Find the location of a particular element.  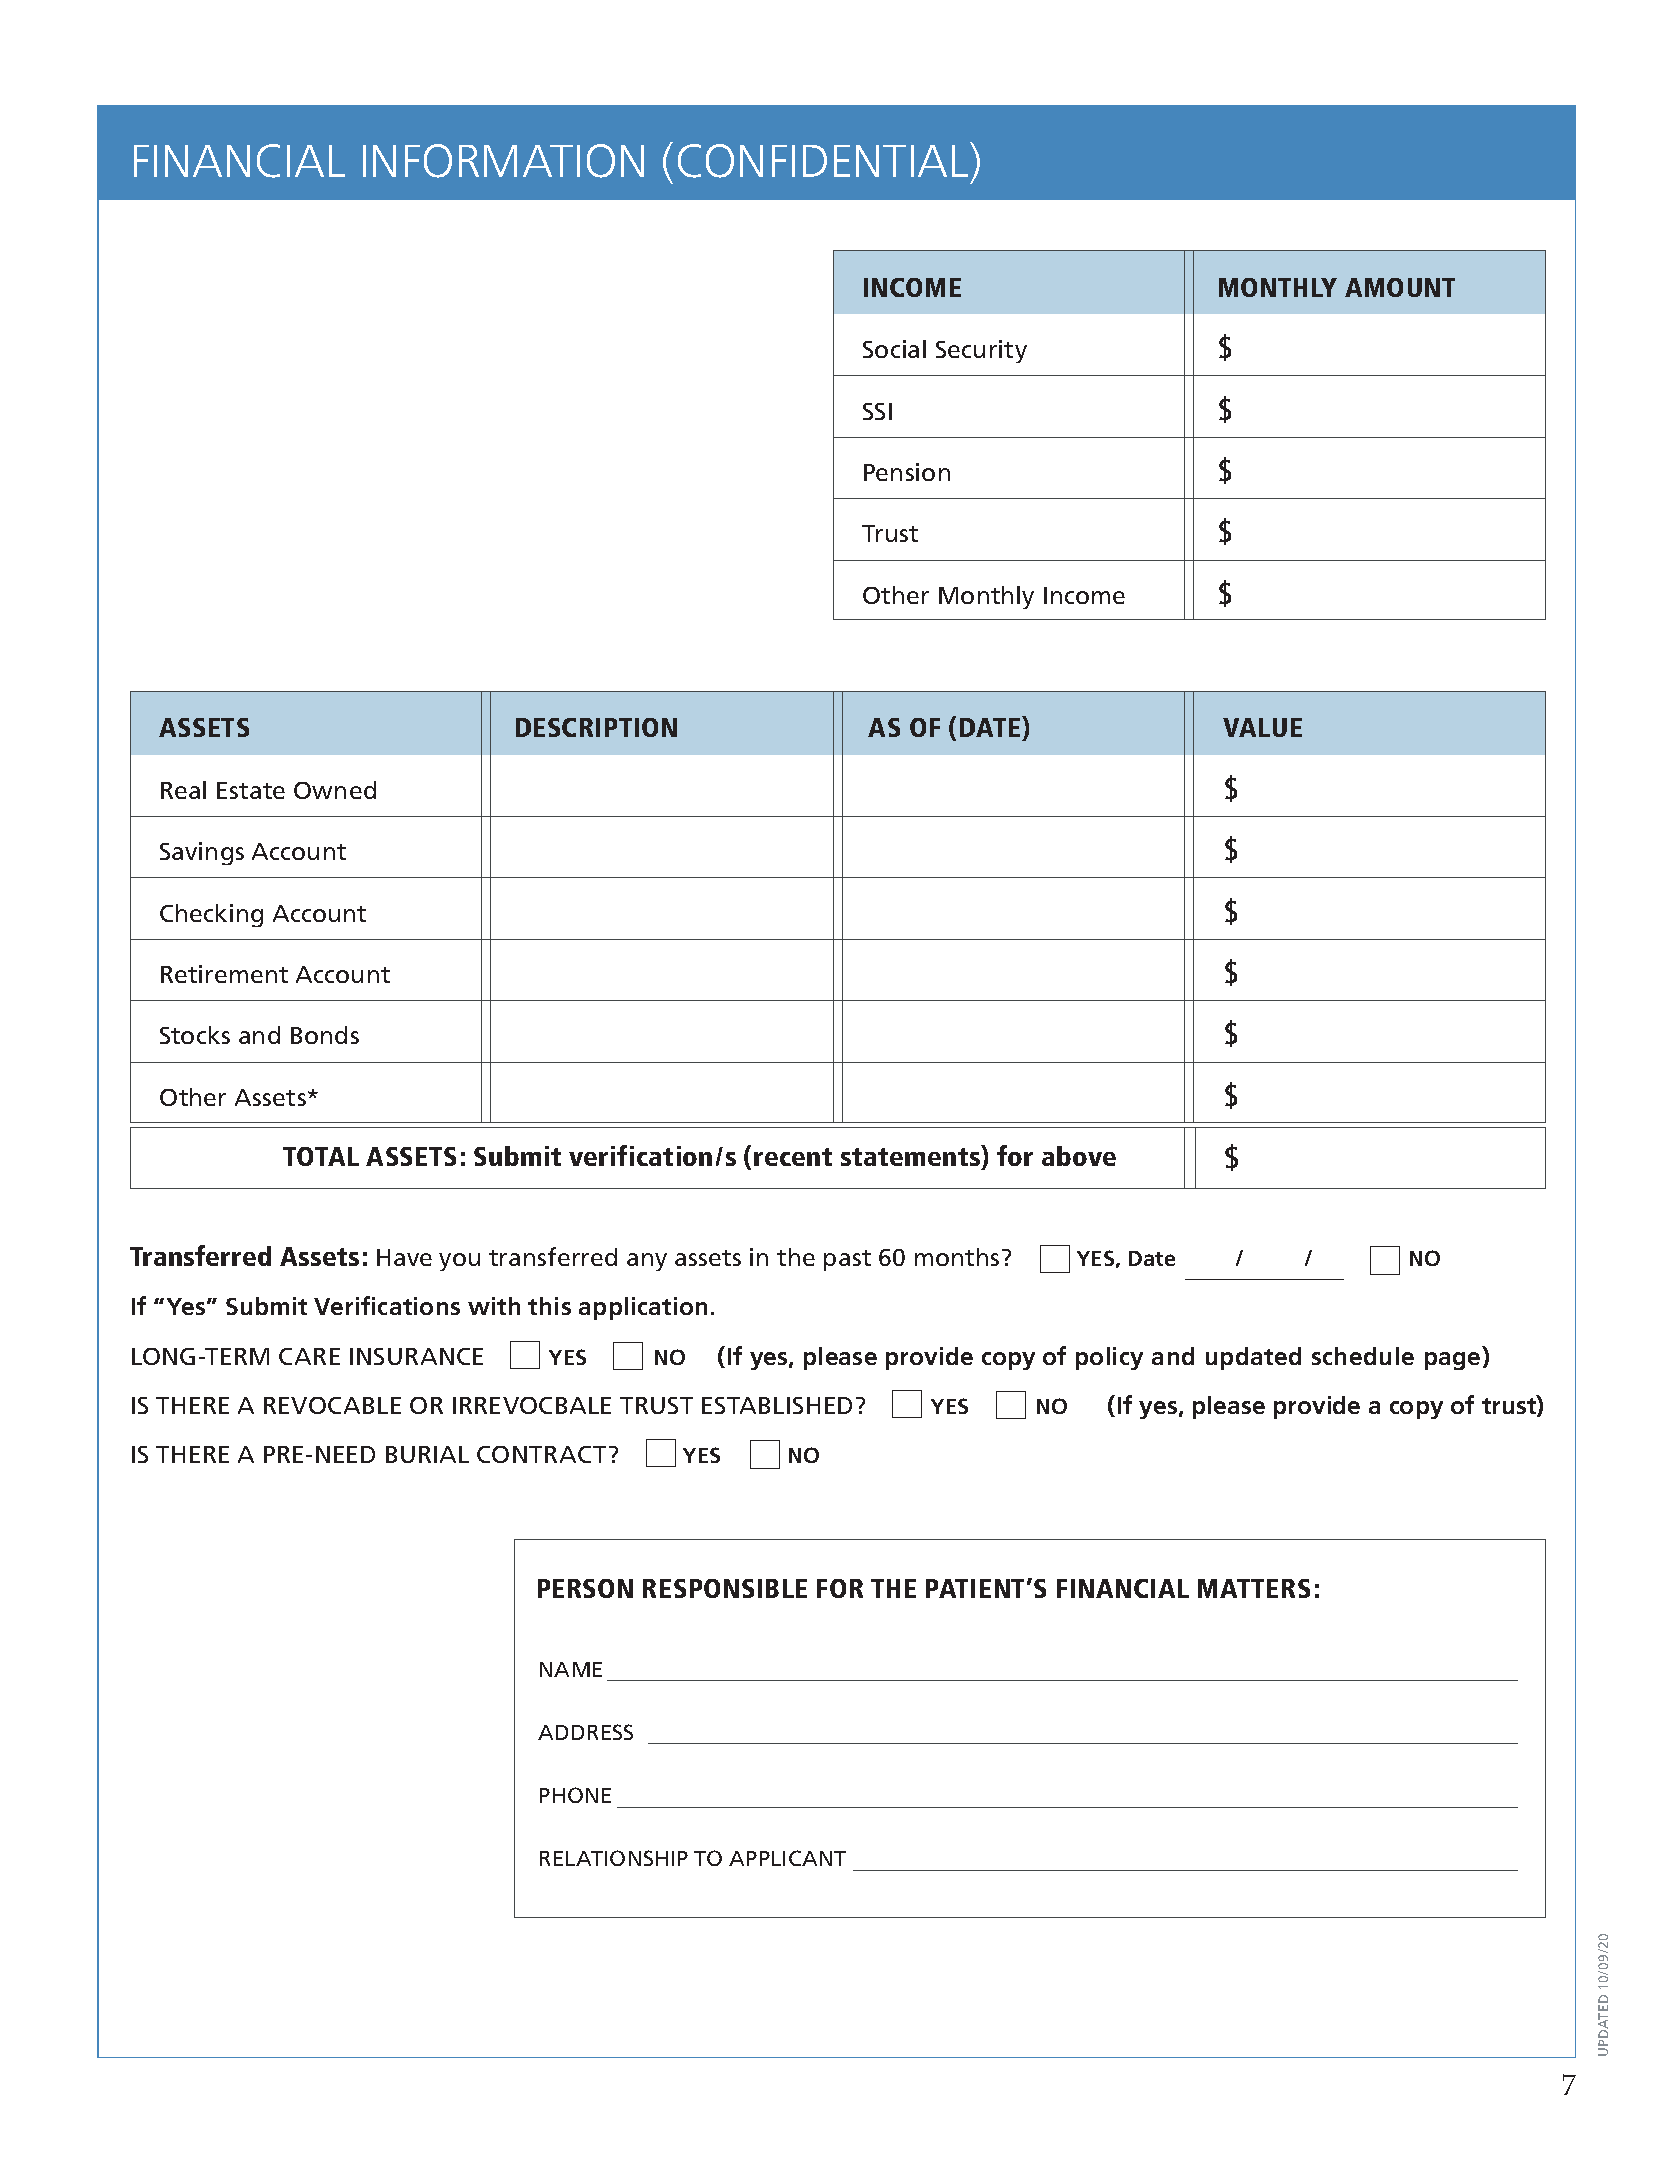

Have is located at coordinates (404, 1257).
